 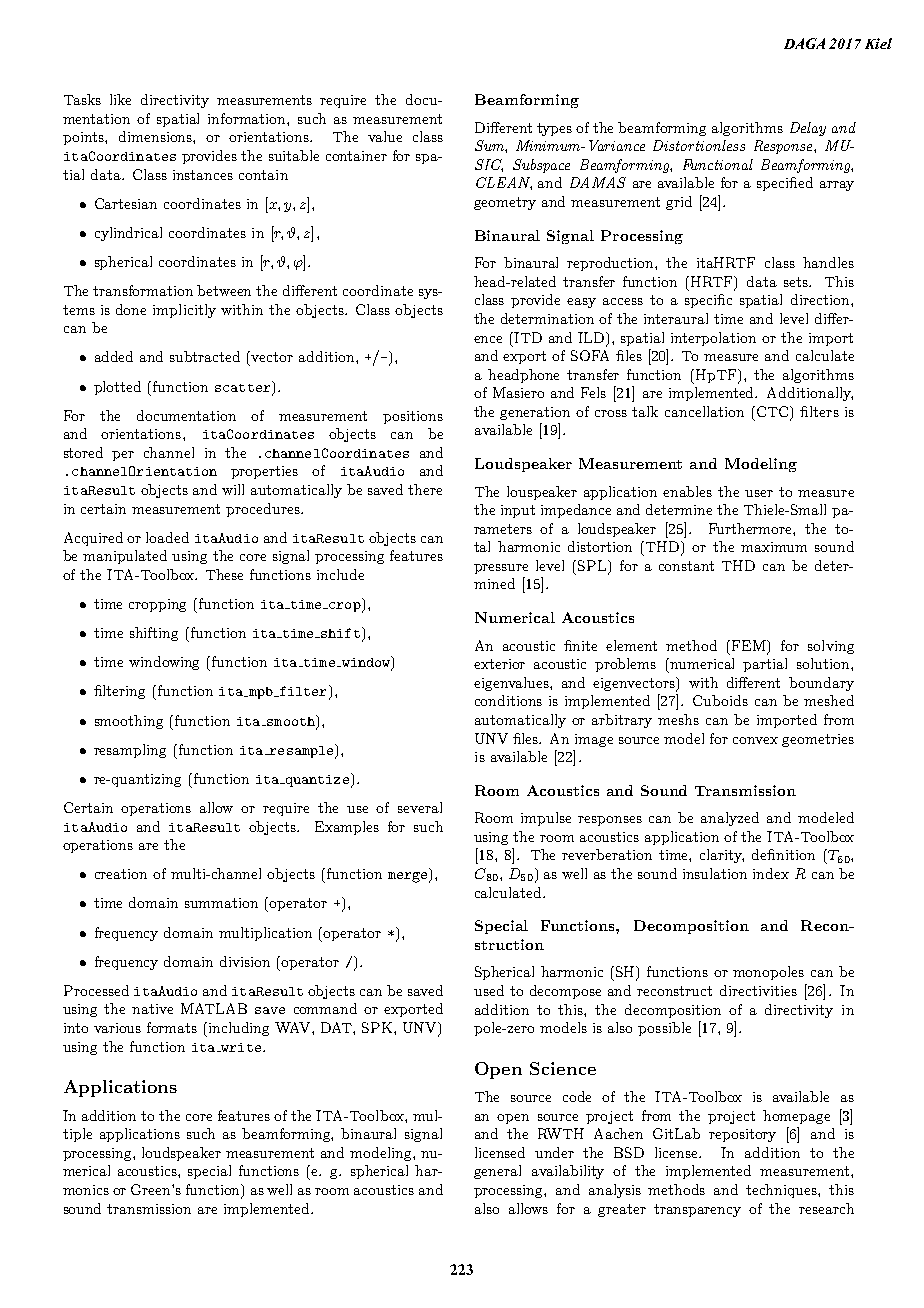 What do you see at coordinates (504, 183) in the screenshot?
I see `CLEAN` at bounding box center [504, 183].
